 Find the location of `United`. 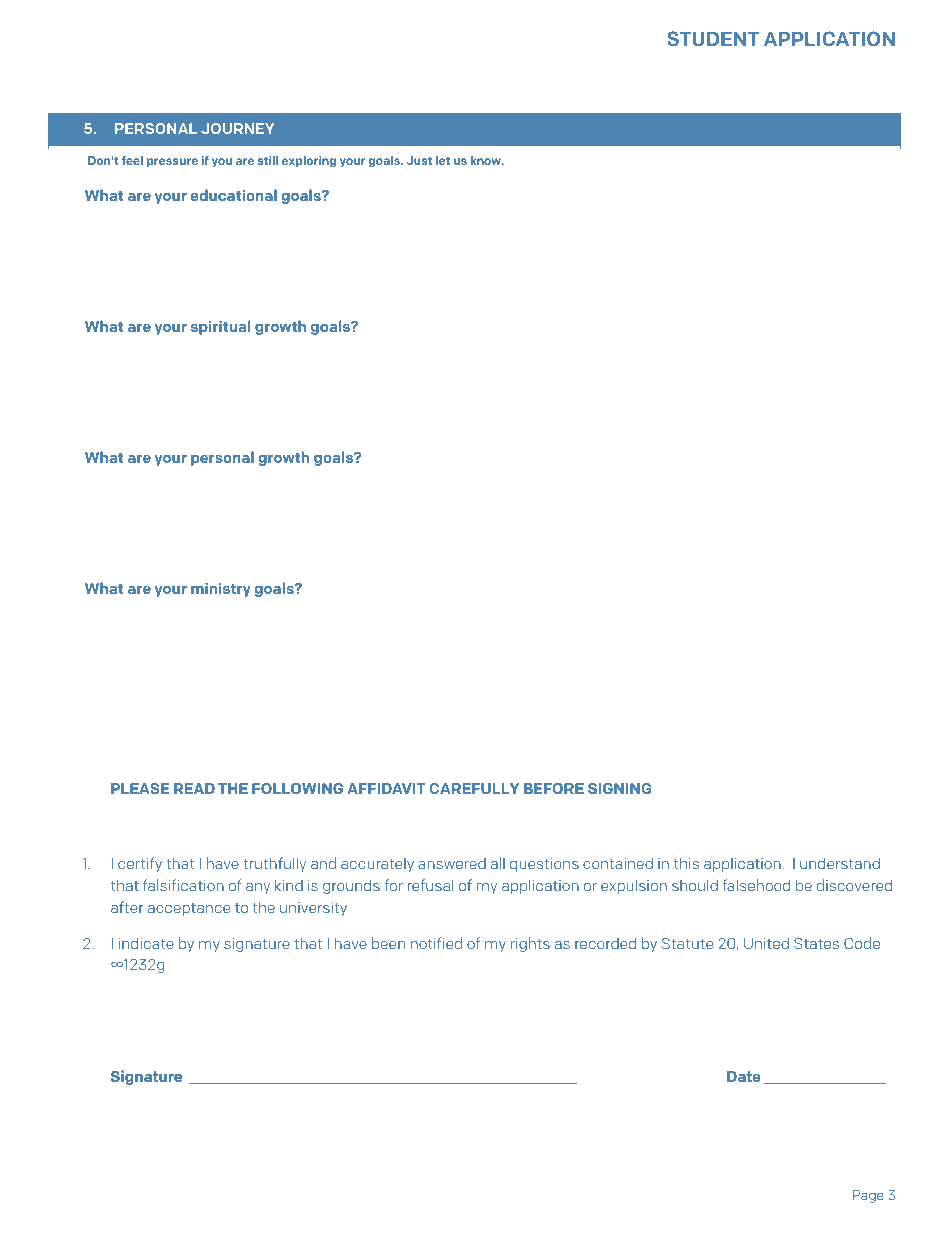

United is located at coordinates (766, 943).
